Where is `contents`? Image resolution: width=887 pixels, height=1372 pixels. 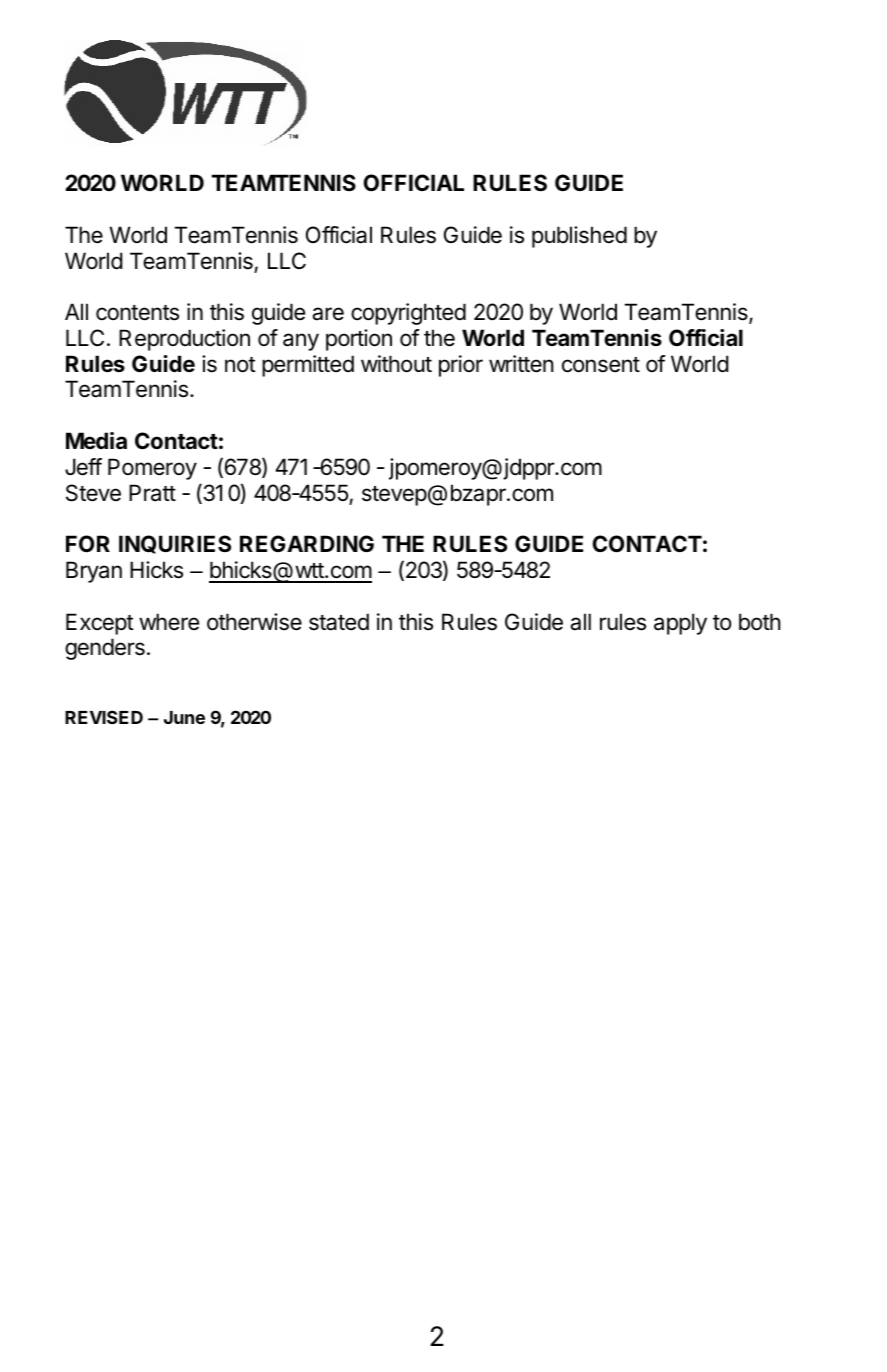 contents is located at coordinates (137, 313).
